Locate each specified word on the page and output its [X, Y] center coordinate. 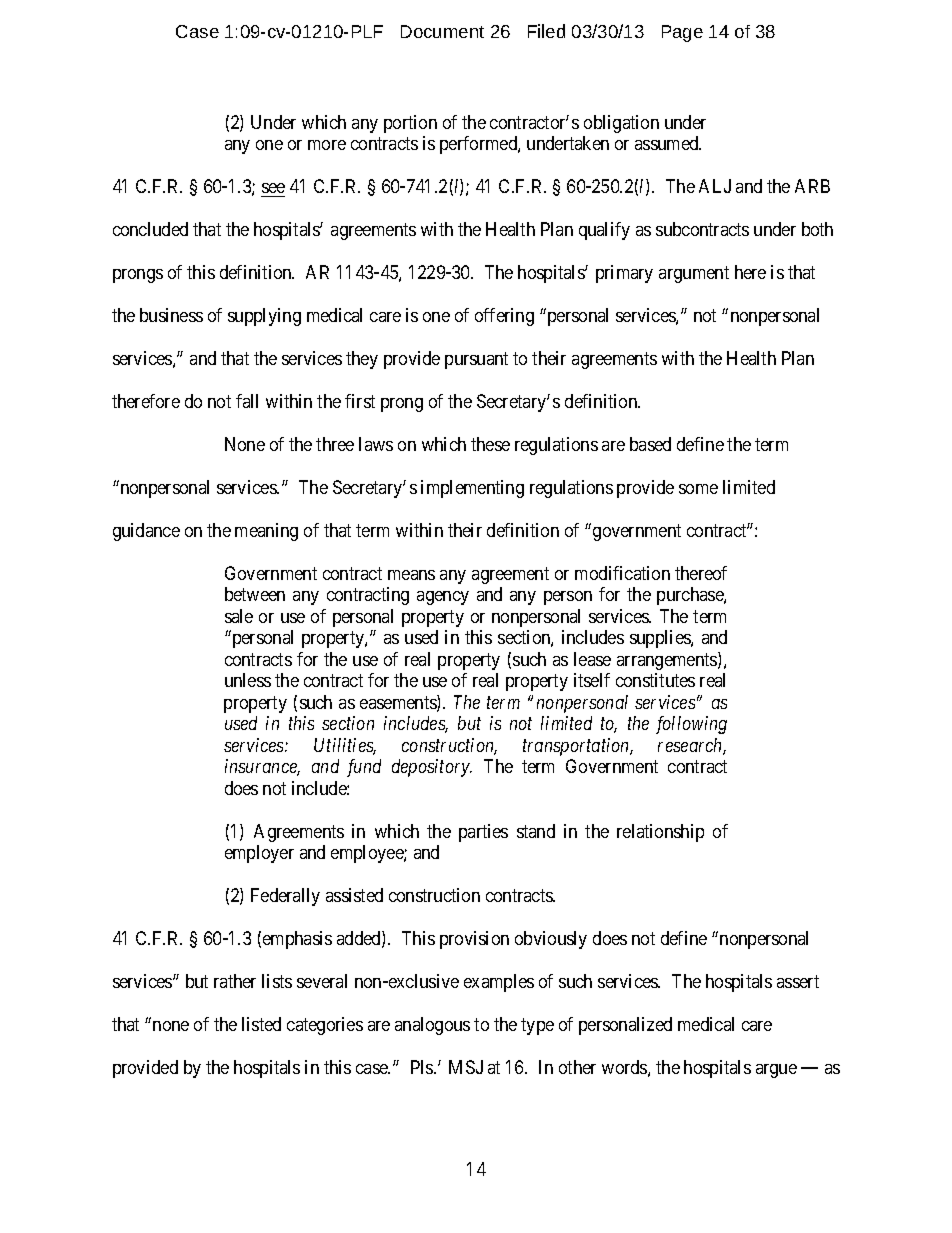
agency [443, 598]
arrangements [668, 661]
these [490, 444]
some [698, 489]
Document [442, 31]
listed [261, 1024]
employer [259, 854]
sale [239, 616]
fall [247, 401]
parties [483, 833]
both [817, 229]
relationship [660, 833]
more [327, 145]
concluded [150, 229]
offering [504, 317]
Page [682, 33]
